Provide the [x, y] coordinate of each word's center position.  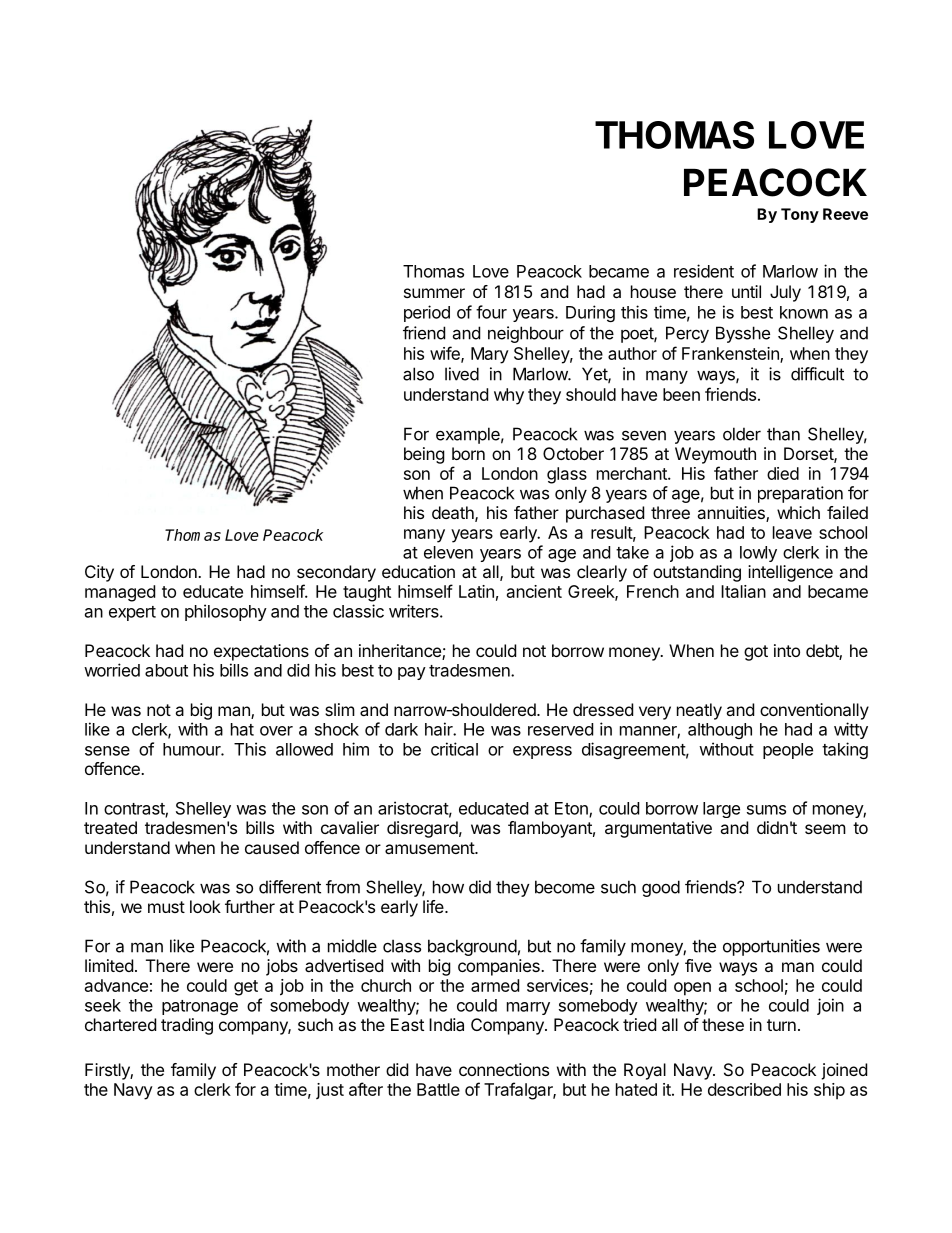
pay [412, 673]
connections [504, 1069]
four [491, 312]
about [166, 670]
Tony [800, 215]
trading [187, 1026]
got [756, 653]
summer [434, 293]
